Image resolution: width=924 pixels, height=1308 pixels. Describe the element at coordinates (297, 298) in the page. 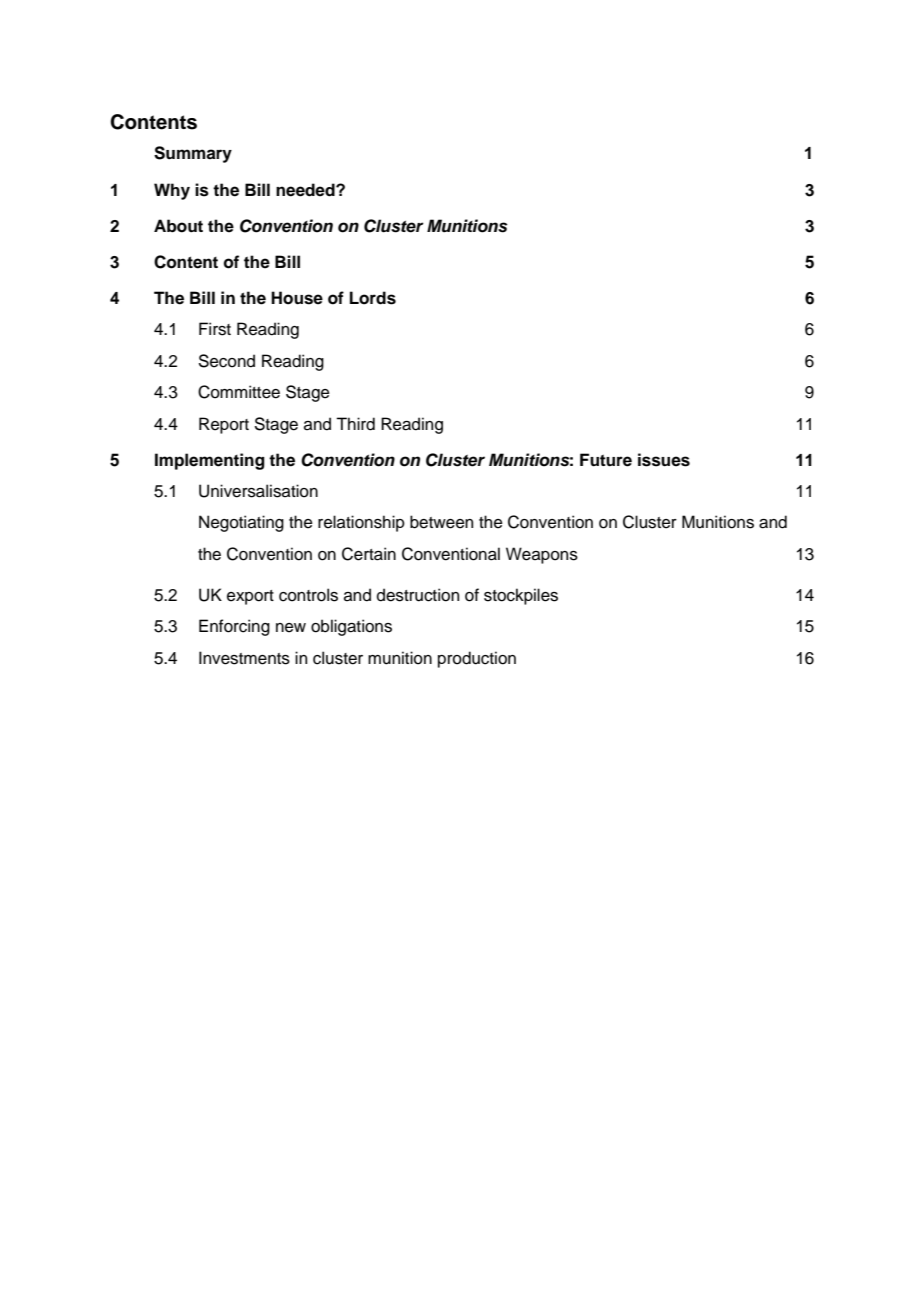

I see `House` at that location.
